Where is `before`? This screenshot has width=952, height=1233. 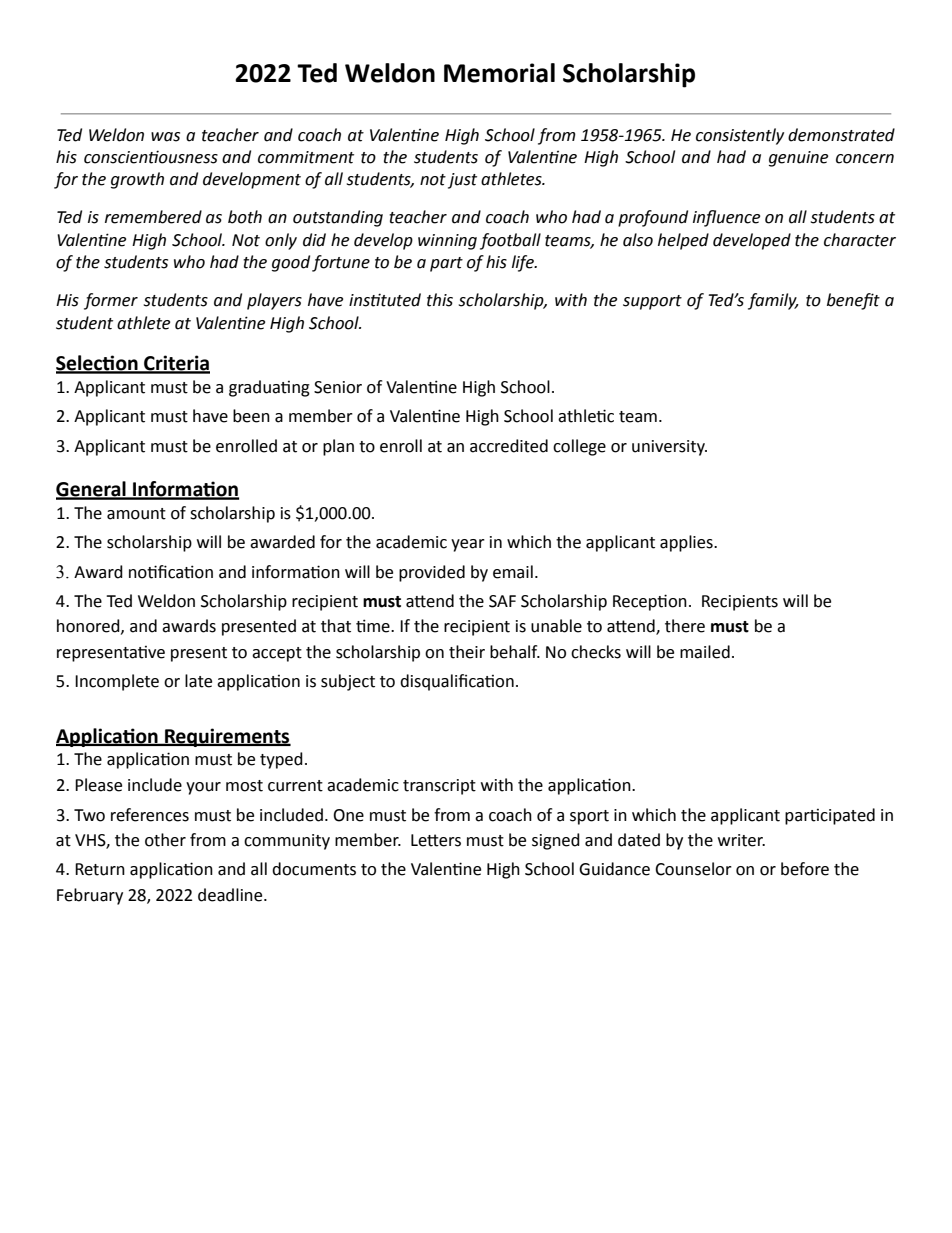
before is located at coordinates (805, 869).
